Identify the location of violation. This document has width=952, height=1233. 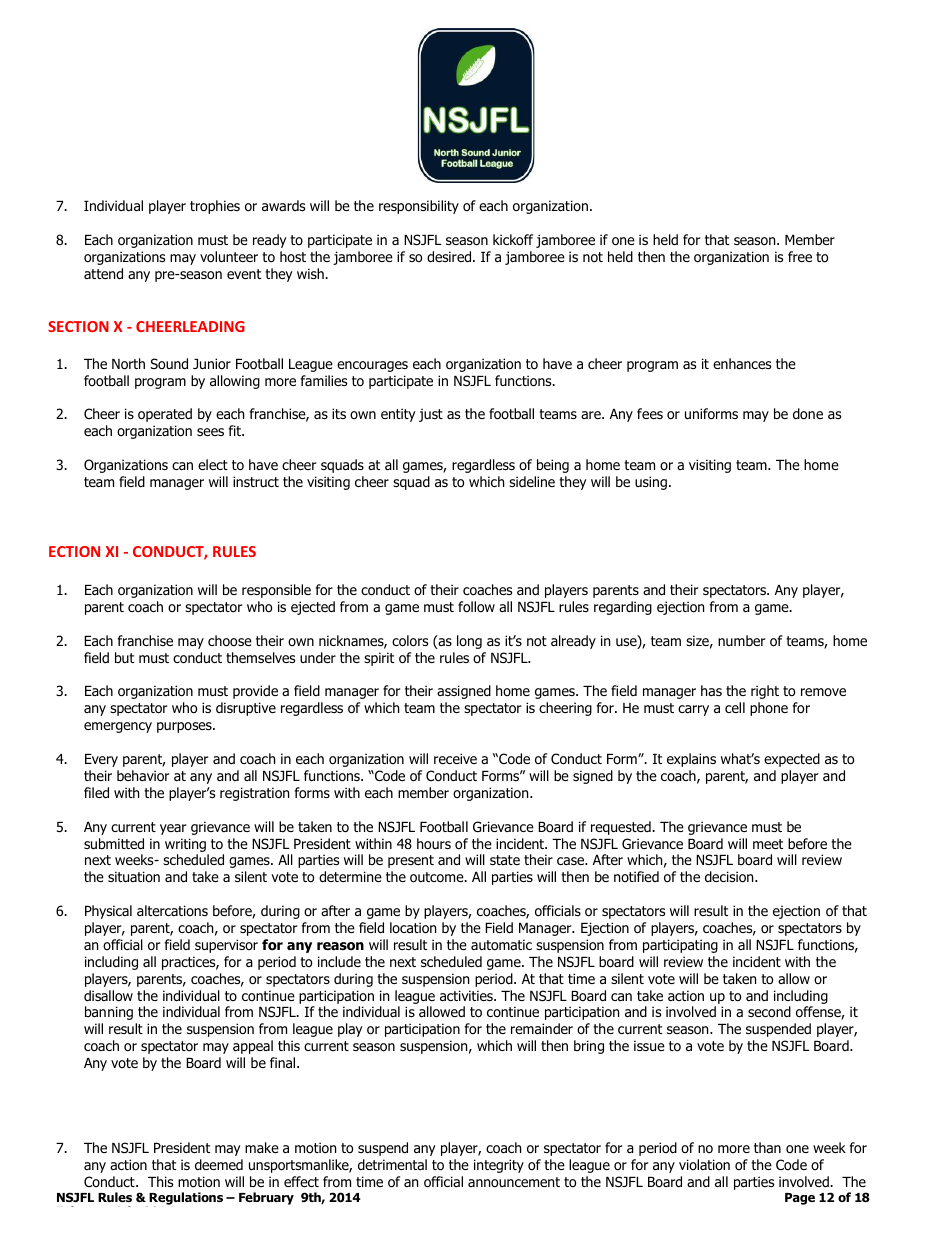
(704, 1164).
